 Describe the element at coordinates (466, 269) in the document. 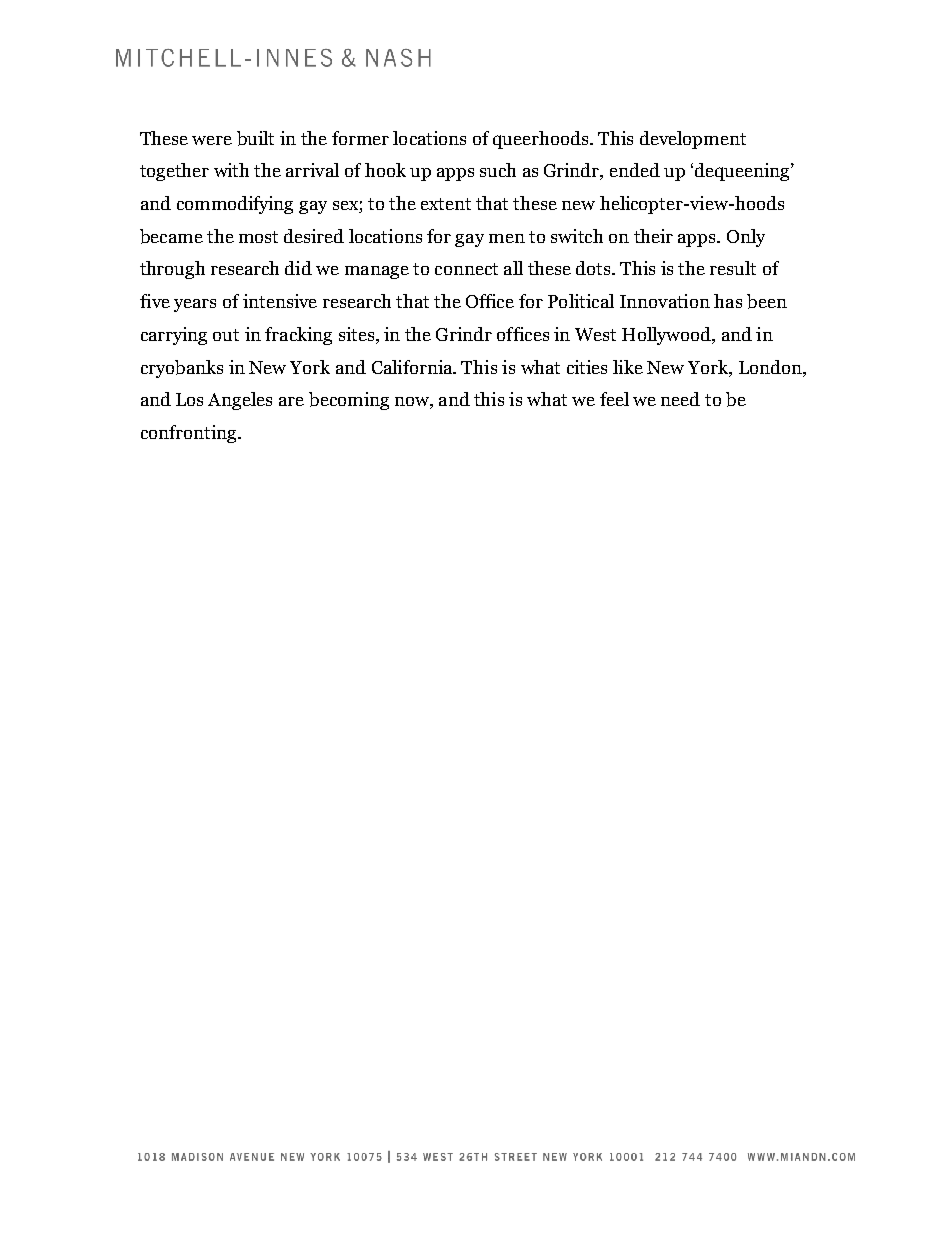

I see `connect` at that location.
